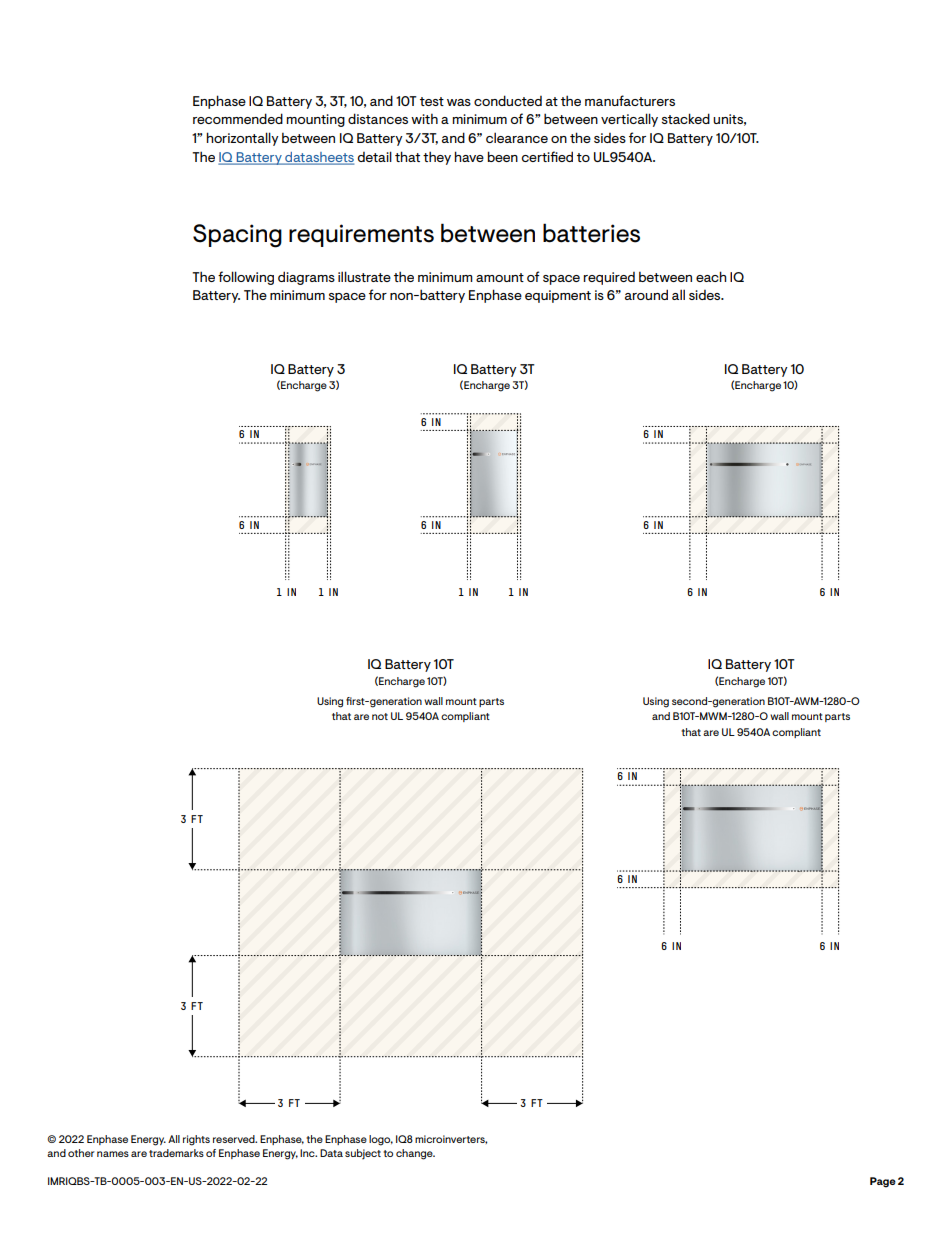  What do you see at coordinates (363, 1154) in the document?
I see `subject` at bounding box center [363, 1154].
